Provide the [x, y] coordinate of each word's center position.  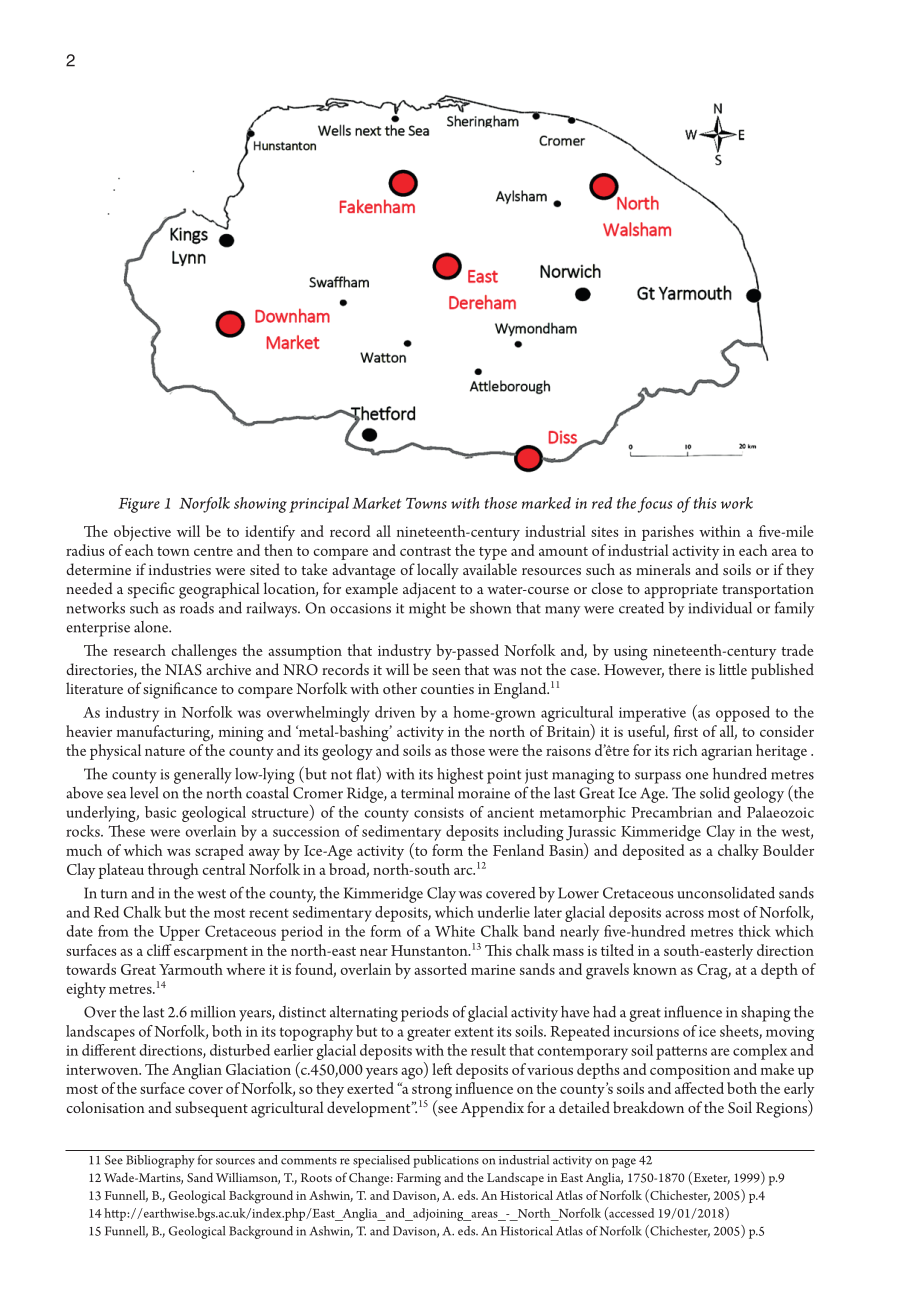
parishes [668, 533]
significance [180, 690]
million [213, 1012]
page [624, 1163]
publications [446, 1161]
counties [447, 689]
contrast [425, 551]
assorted [440, 969]
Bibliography [160, 1161]
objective [142, 533]
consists [439, 812]
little [733, 669]
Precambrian [671, 812]
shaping [766, 1014]
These [127, 831]
